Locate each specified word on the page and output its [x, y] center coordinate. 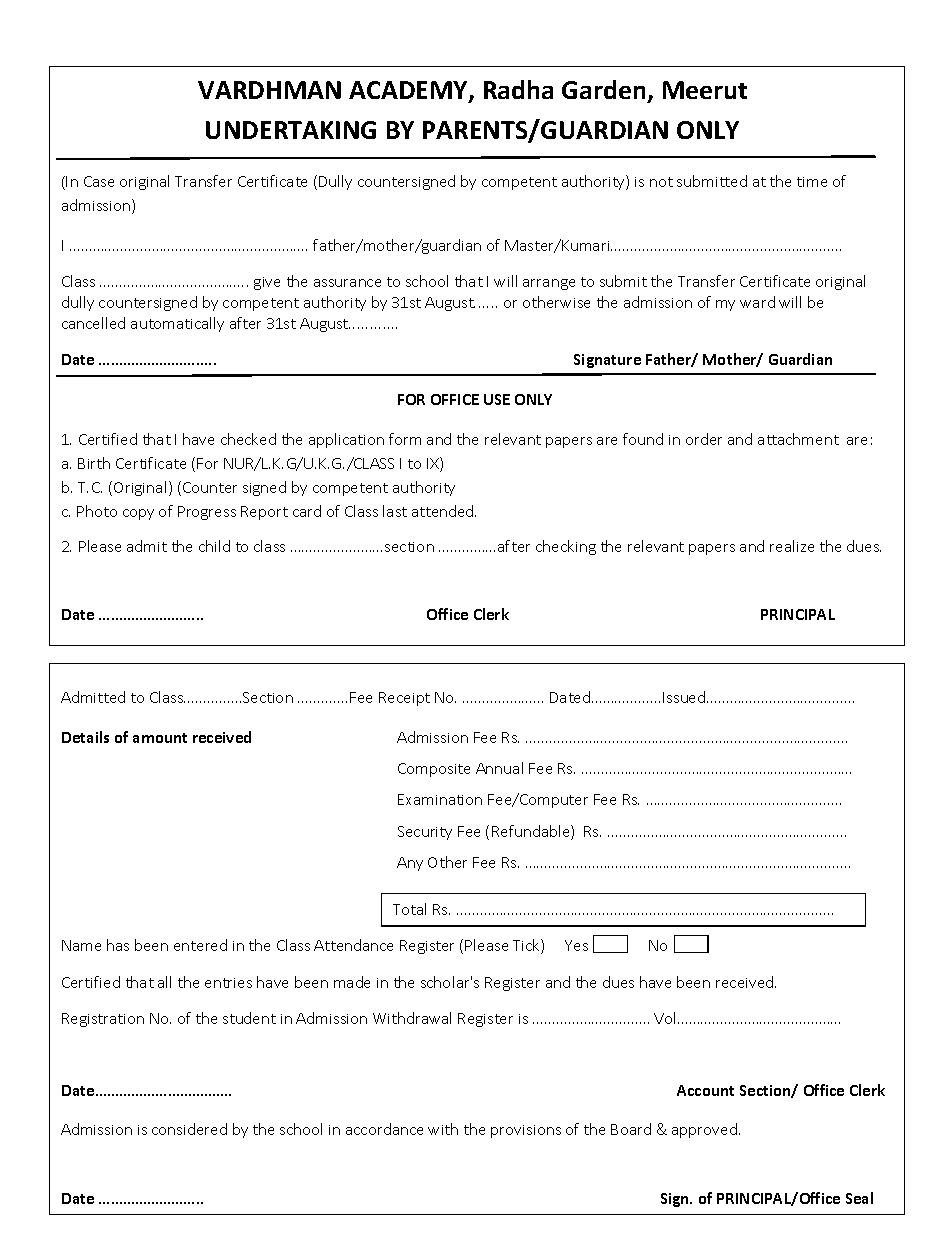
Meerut [705, 90]
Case [99, 181]
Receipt [404, 699]
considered [189, 1129]
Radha [518, 89]
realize [792, 546]
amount [160, 738]
